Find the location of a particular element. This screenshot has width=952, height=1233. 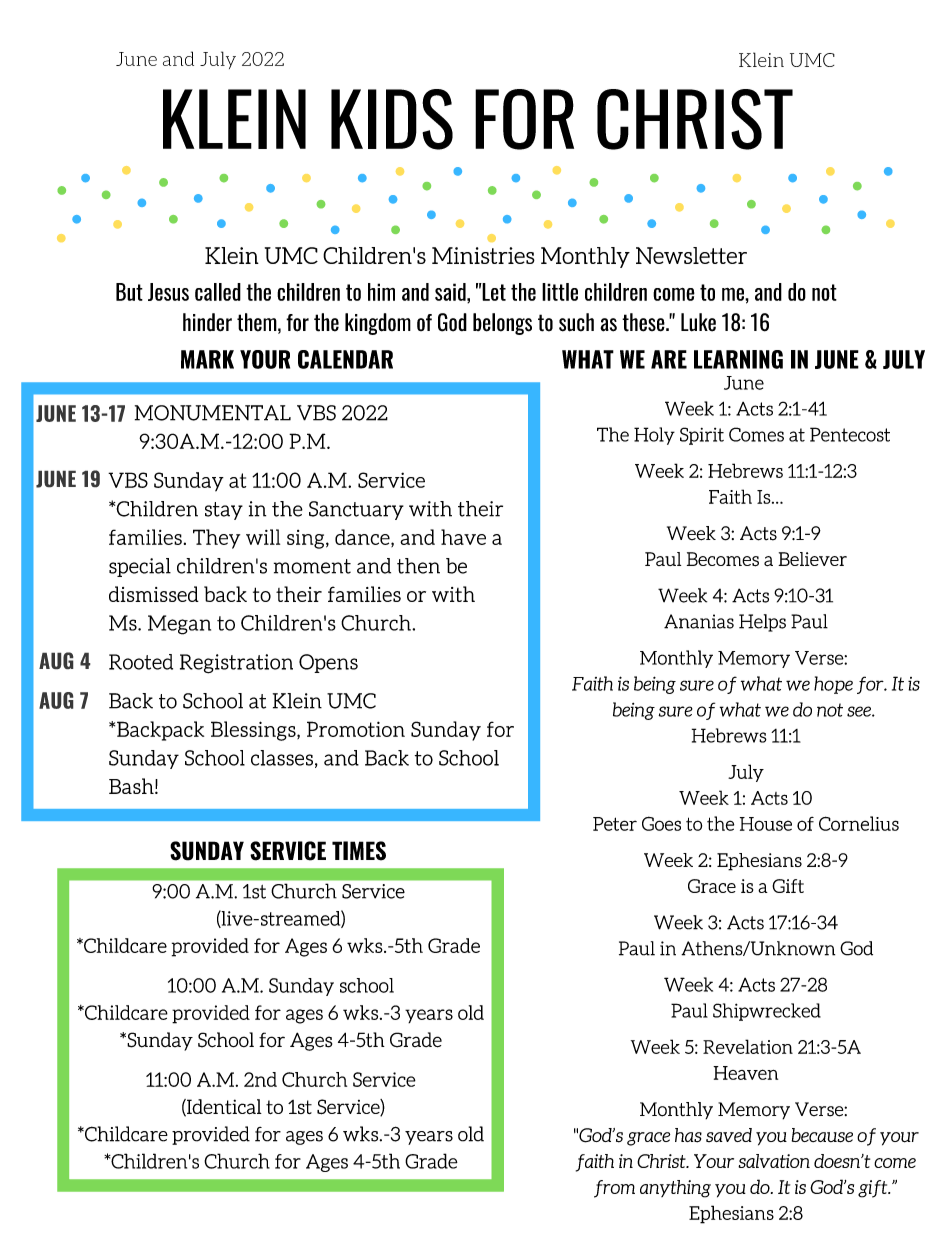

classes is located at coordinates (282, 758).
